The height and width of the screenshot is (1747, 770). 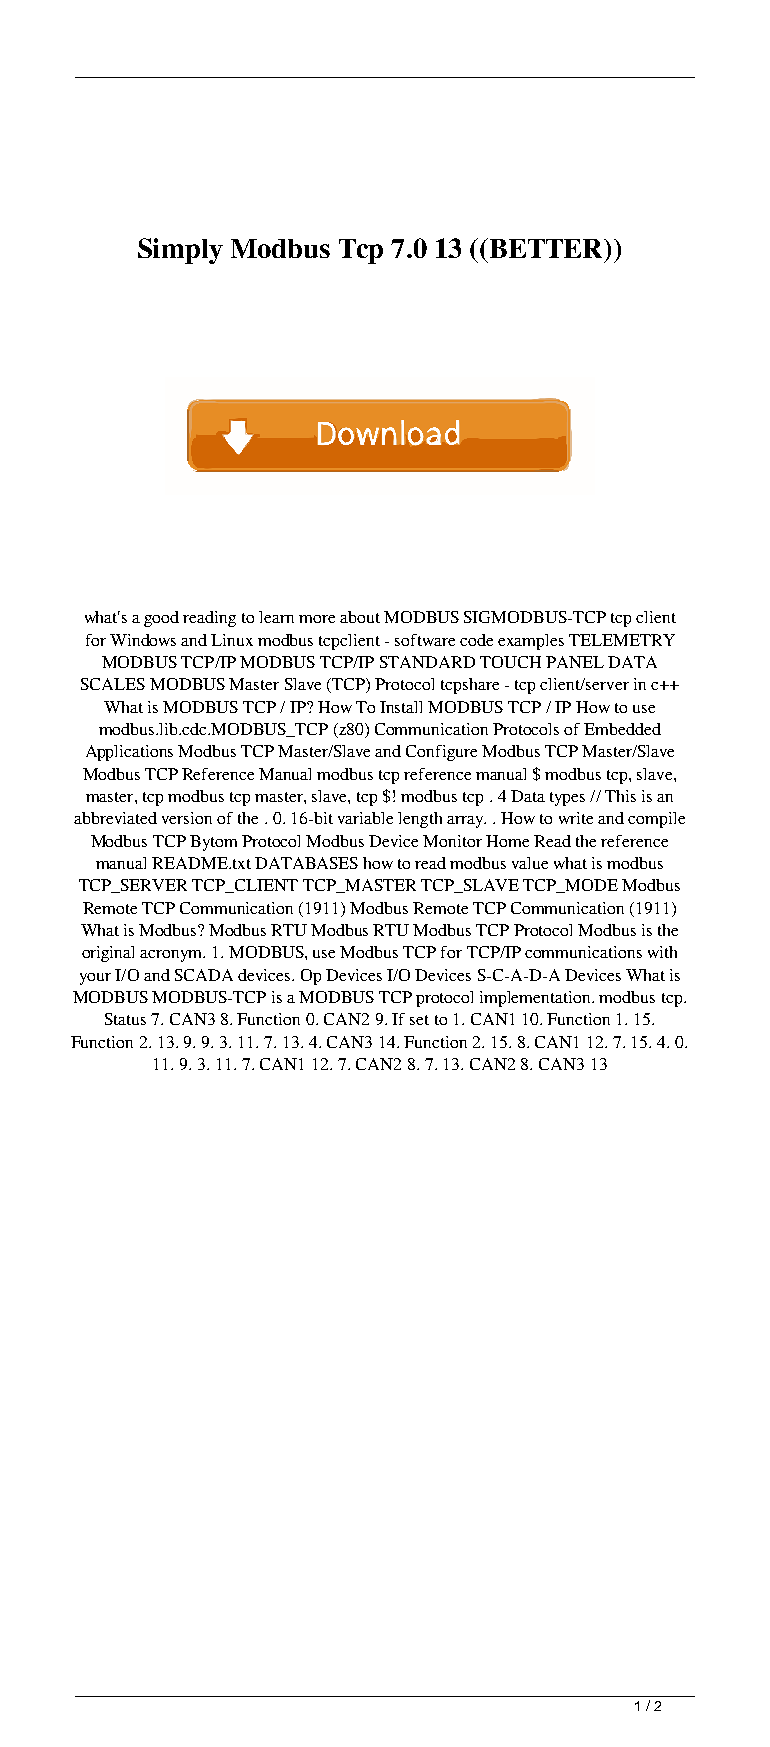 I want to click on Applications, so click(x=129, y=753).
